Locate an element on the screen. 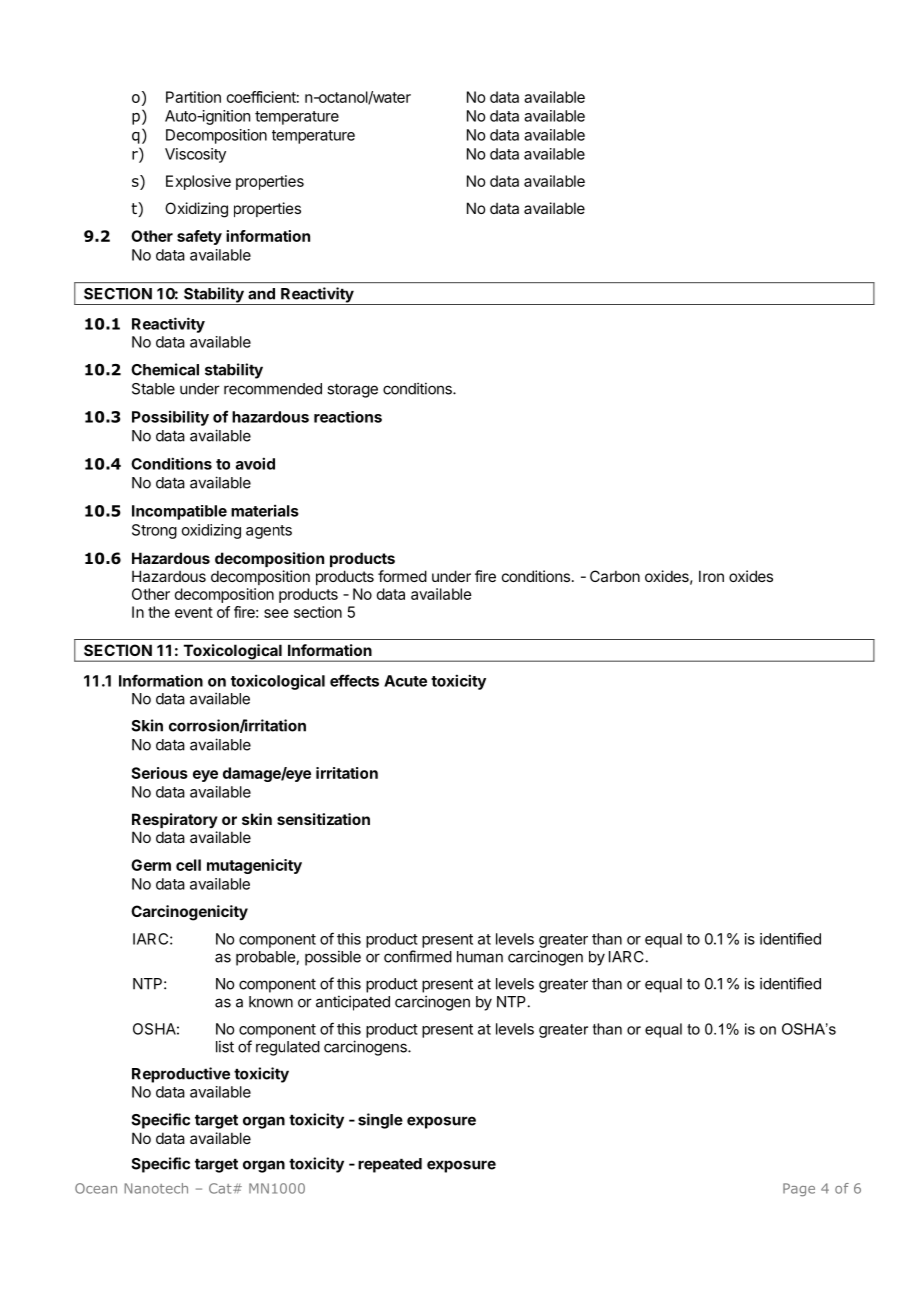 The width and height of the screenshot is (924, 1307). Iron is located at coordinates (711, 576).
